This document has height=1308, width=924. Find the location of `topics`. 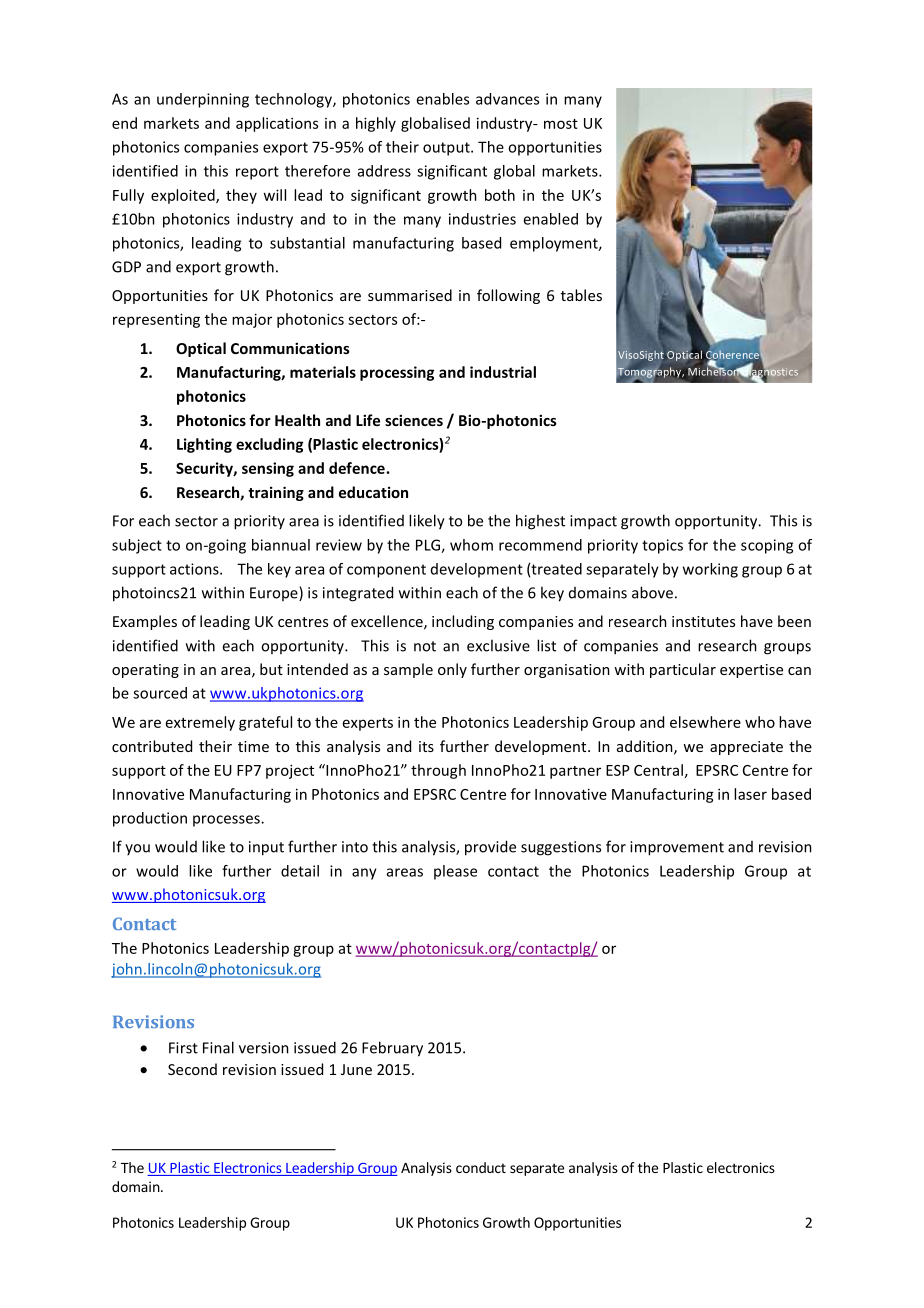

topics is located at coordinates (662, 546).
